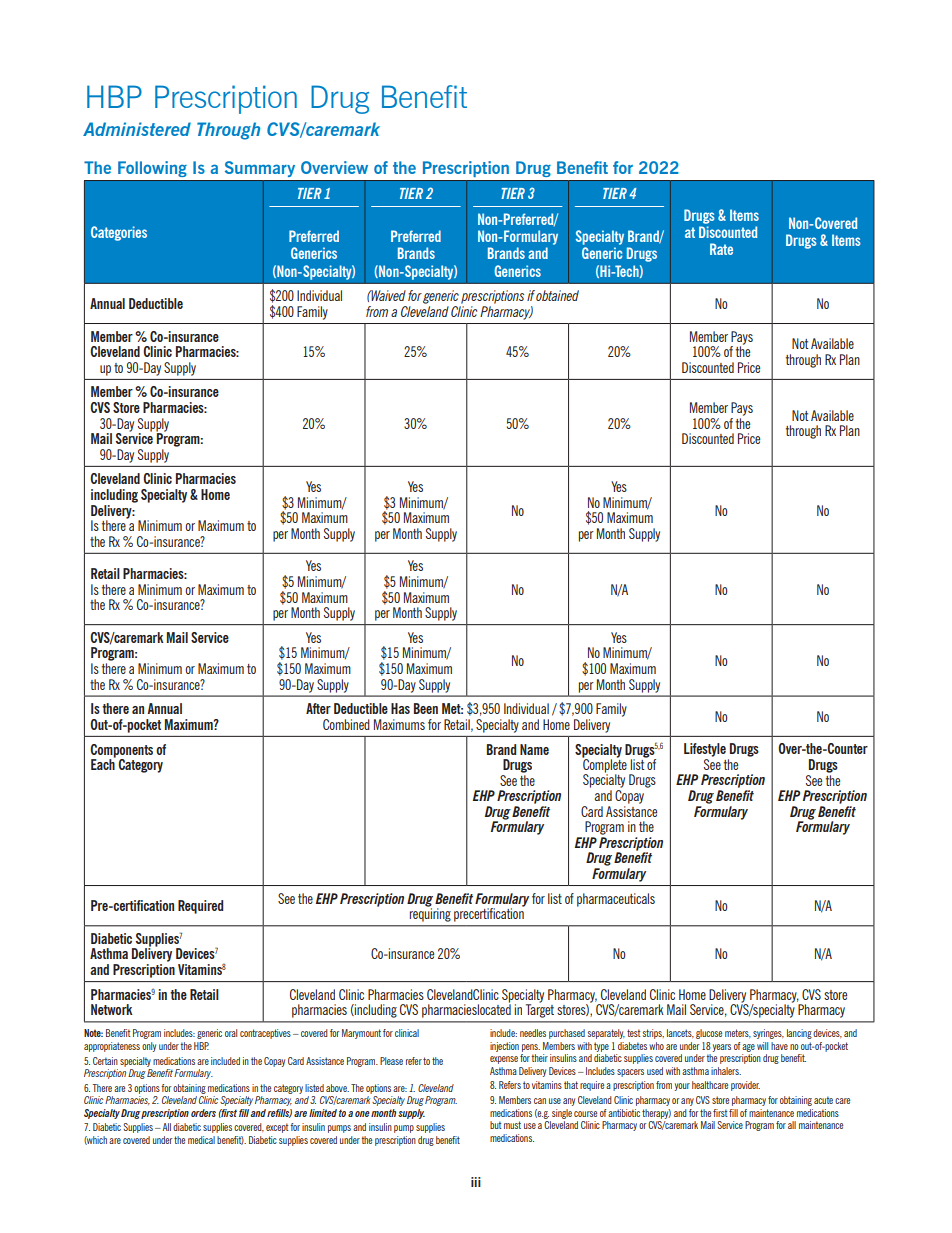 Image resolution: width=952 pixels, height=1233 pixels. Describe the element at coordinates (318, 708) in the screenshot. I see `After` at that location.
